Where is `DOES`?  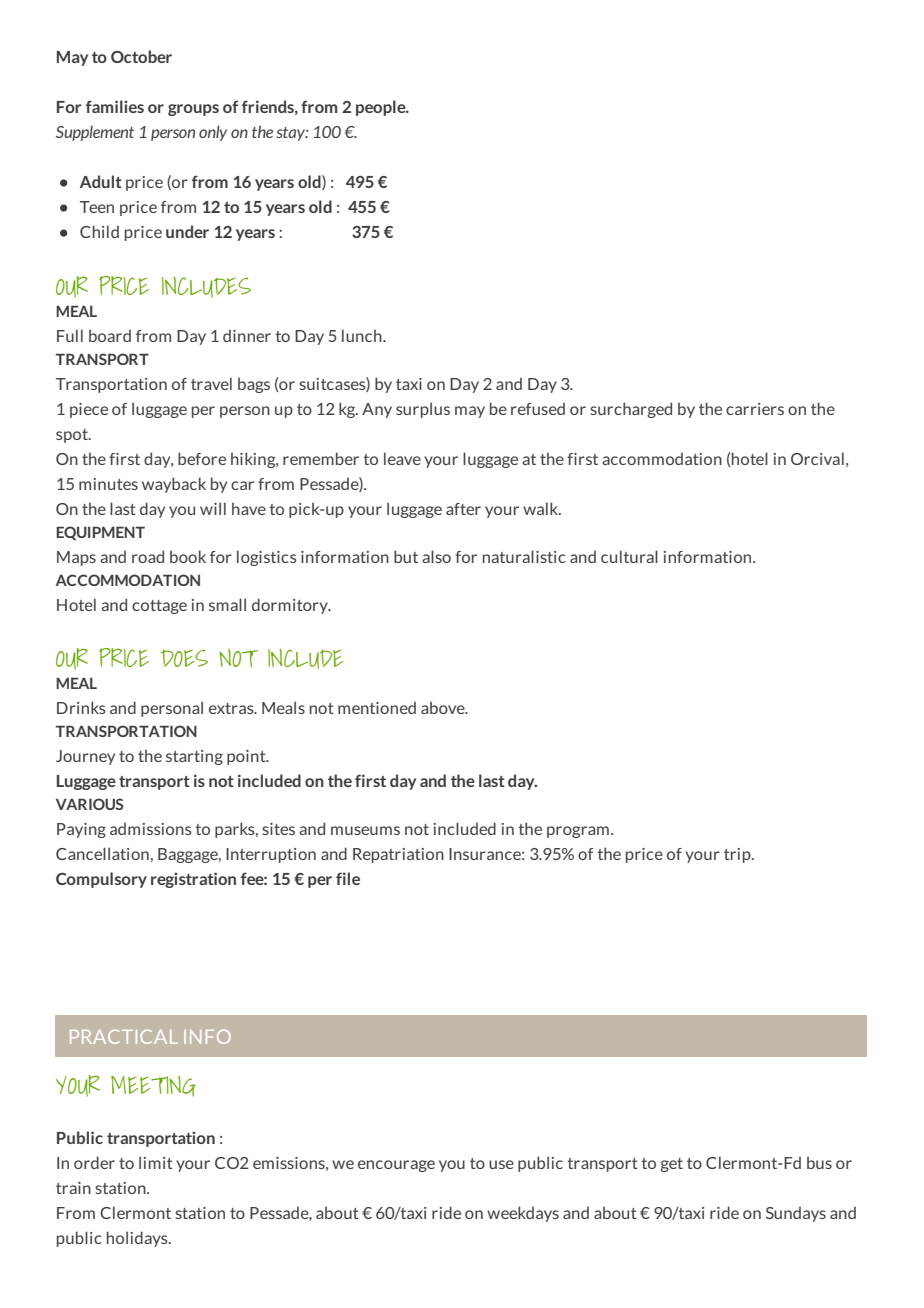 DOES is located at coordinates (184, 658).
